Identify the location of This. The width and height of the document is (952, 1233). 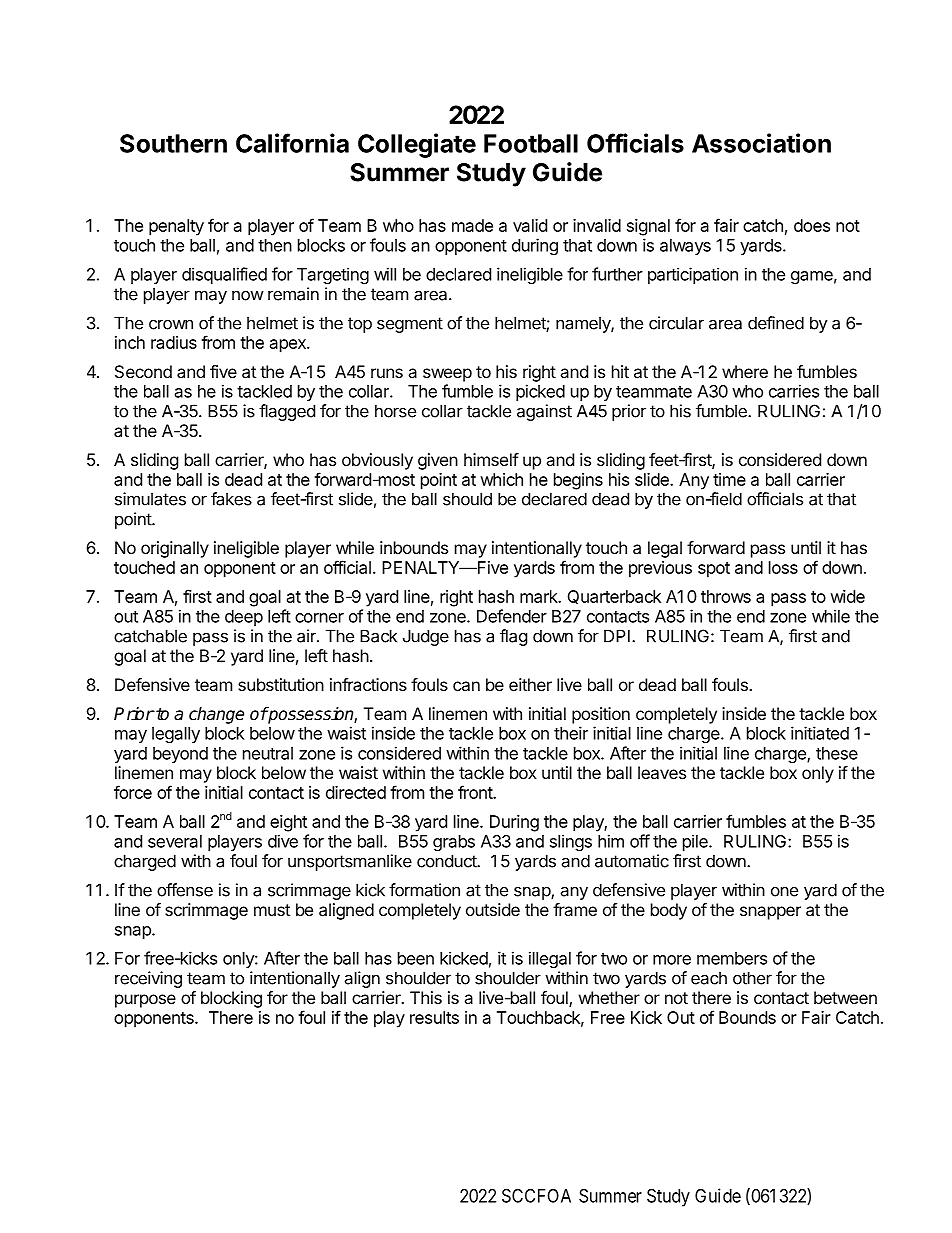
(426, 997).
